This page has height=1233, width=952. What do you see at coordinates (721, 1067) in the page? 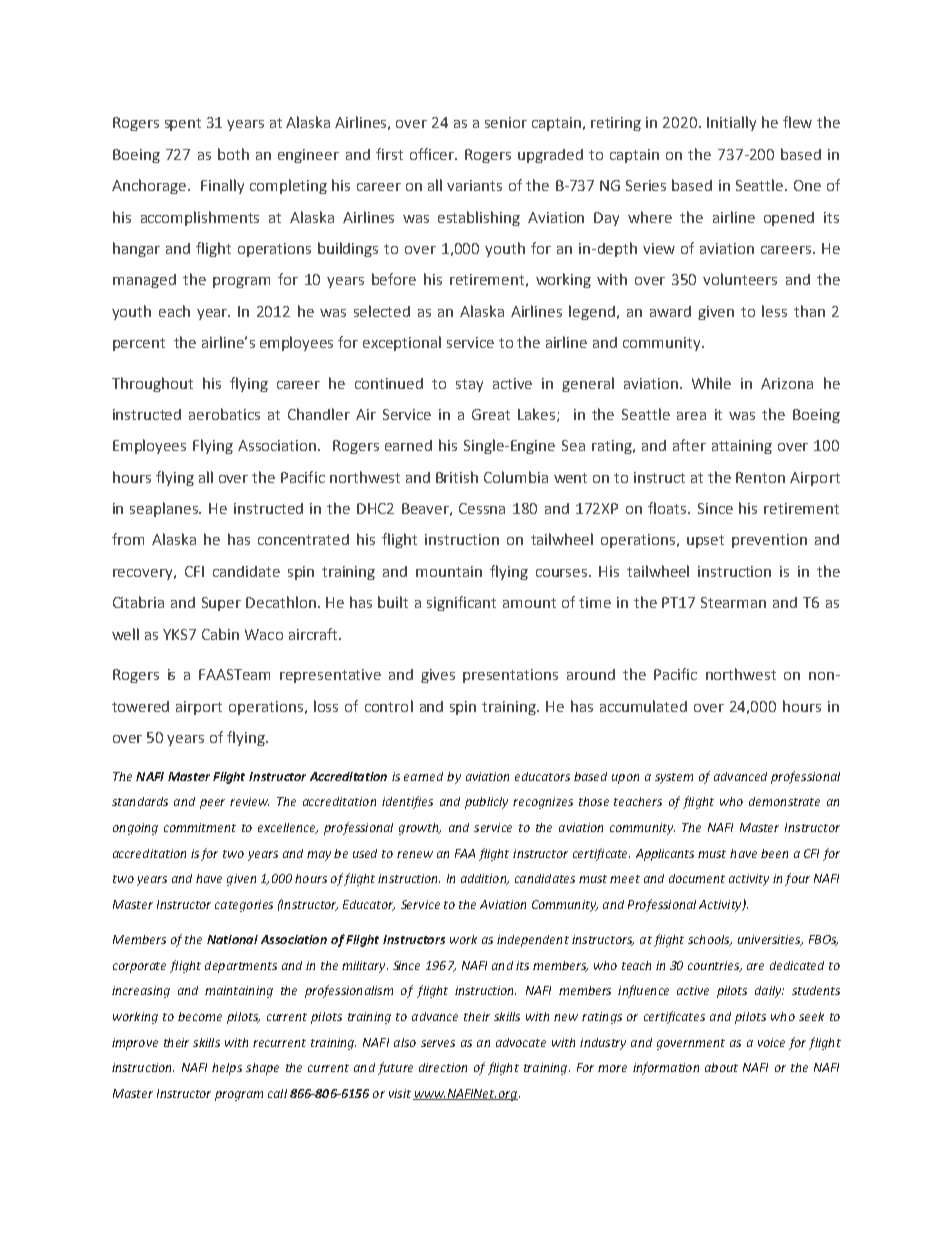
I see `about` at bounding box center [721, 1067].
